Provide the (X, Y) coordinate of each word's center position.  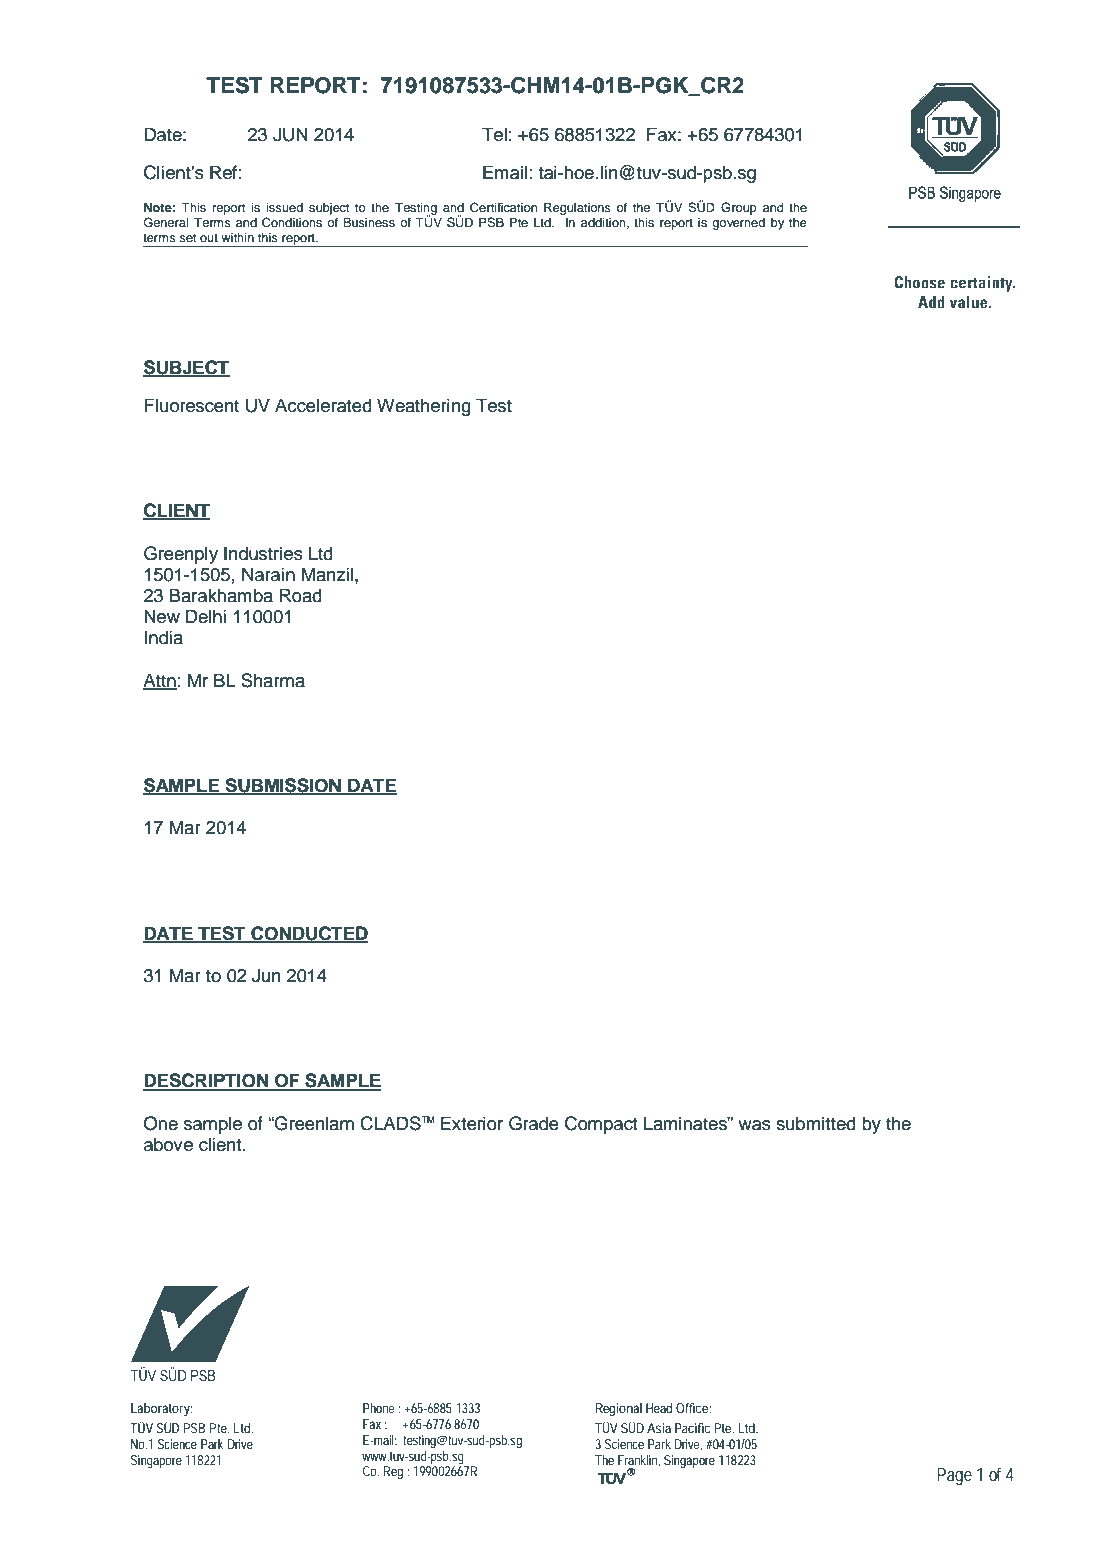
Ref (223, 172)
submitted (816, 1123)
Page (954, 1477)
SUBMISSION (283, 786)
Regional (619, 1409)
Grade (534, 1123)
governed (738, 224)
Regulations (577, 208)
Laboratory (161, 1409)
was (754, 1125)
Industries (263, 553)
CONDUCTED (308, 934)
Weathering (424, 407)
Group (739, 208)
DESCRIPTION (207, 1081)
